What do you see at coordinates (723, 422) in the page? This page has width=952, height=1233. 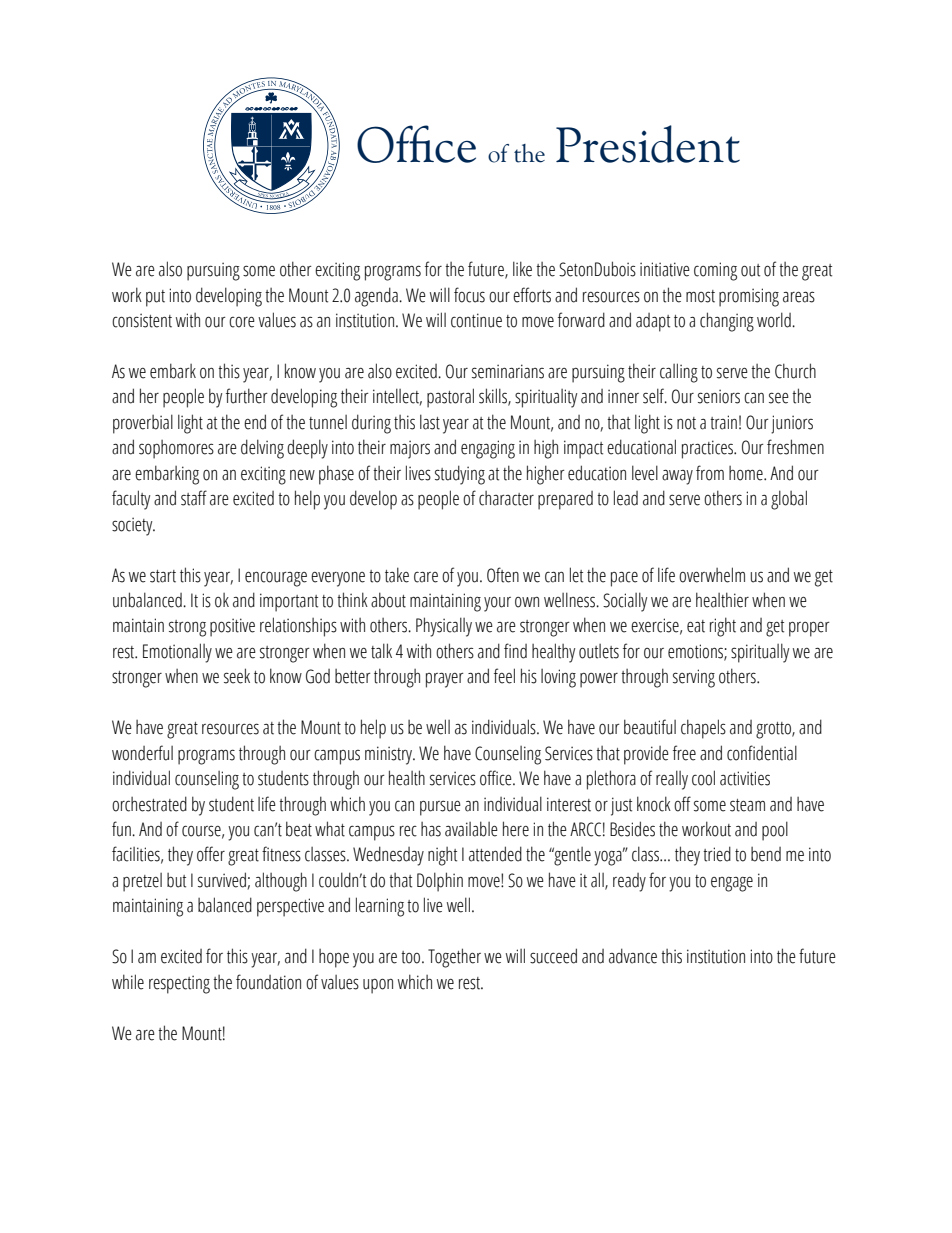 I see `train` at bounding box center [723, 422].
